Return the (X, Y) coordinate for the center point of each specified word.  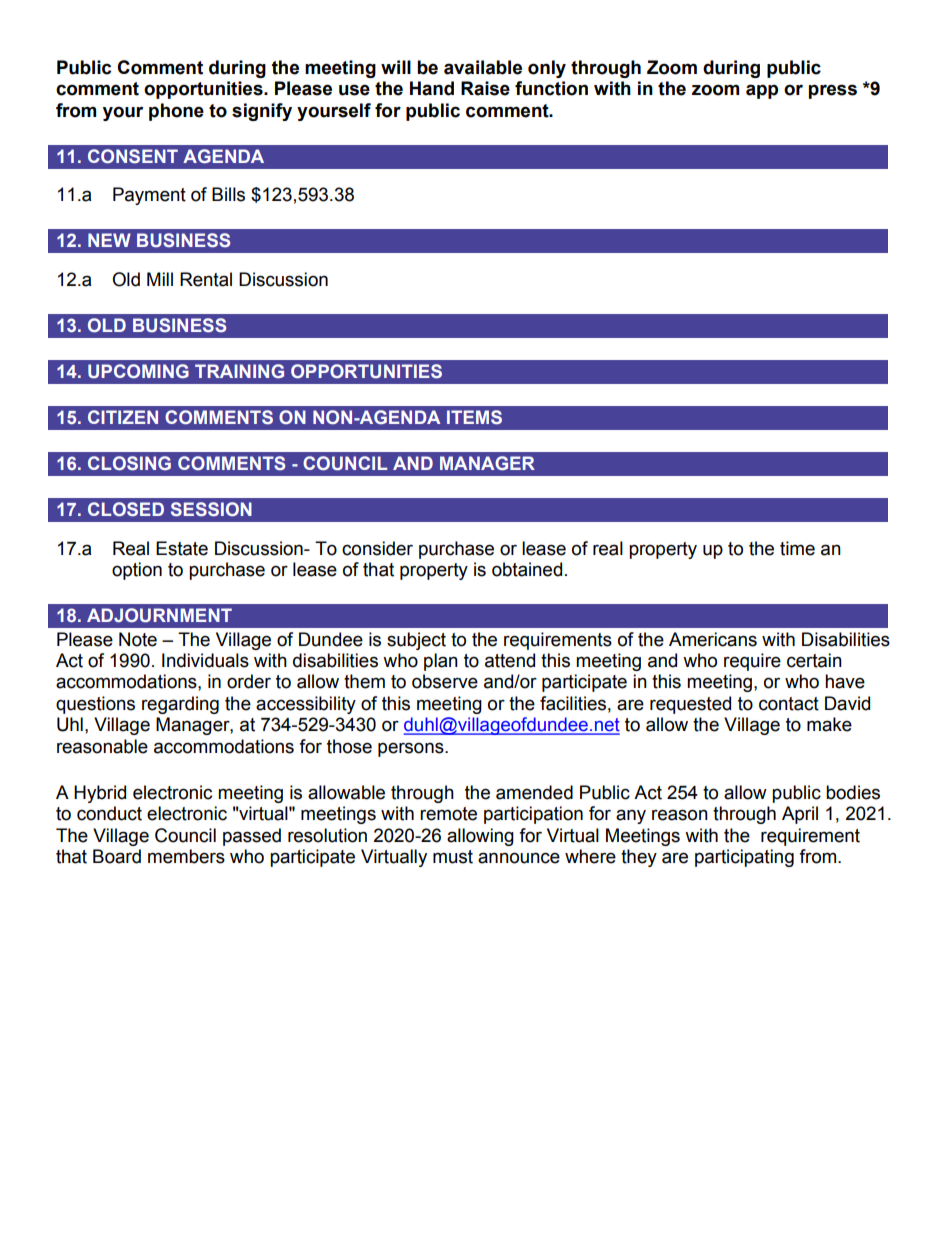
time (797, 548)
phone (176, 112)
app (762, 91)
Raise (485, 88)
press (833, 91)
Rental (206, 279)
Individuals (205, 660)
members (186, 856)
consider (377, 548)
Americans (713, 639)
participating (744, 858)
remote (448, 814)
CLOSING (129, 463)
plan (441, 662)
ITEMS (474, 417)
